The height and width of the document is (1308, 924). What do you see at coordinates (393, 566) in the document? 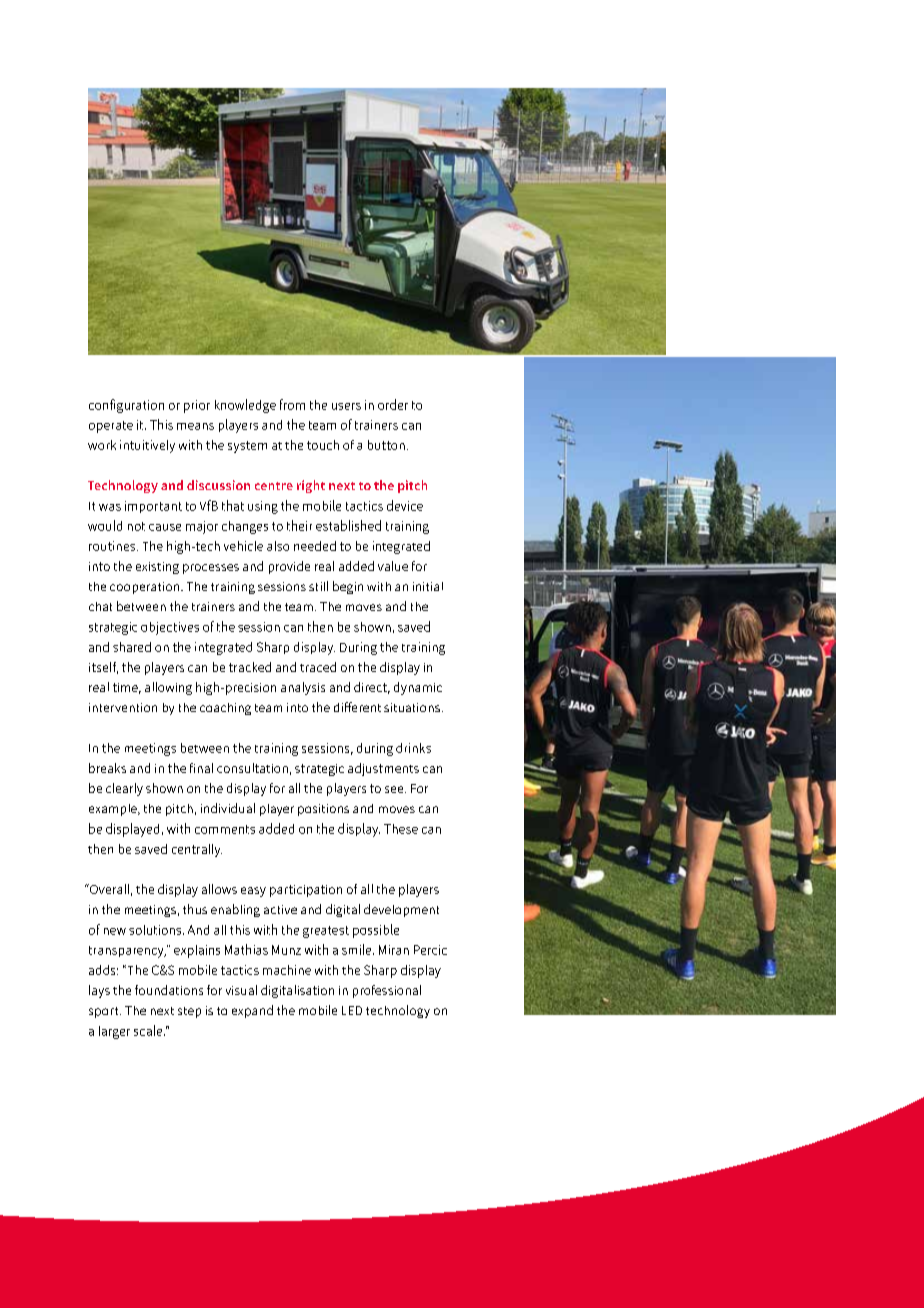
I see `value` at bounding box center [393, 566].
